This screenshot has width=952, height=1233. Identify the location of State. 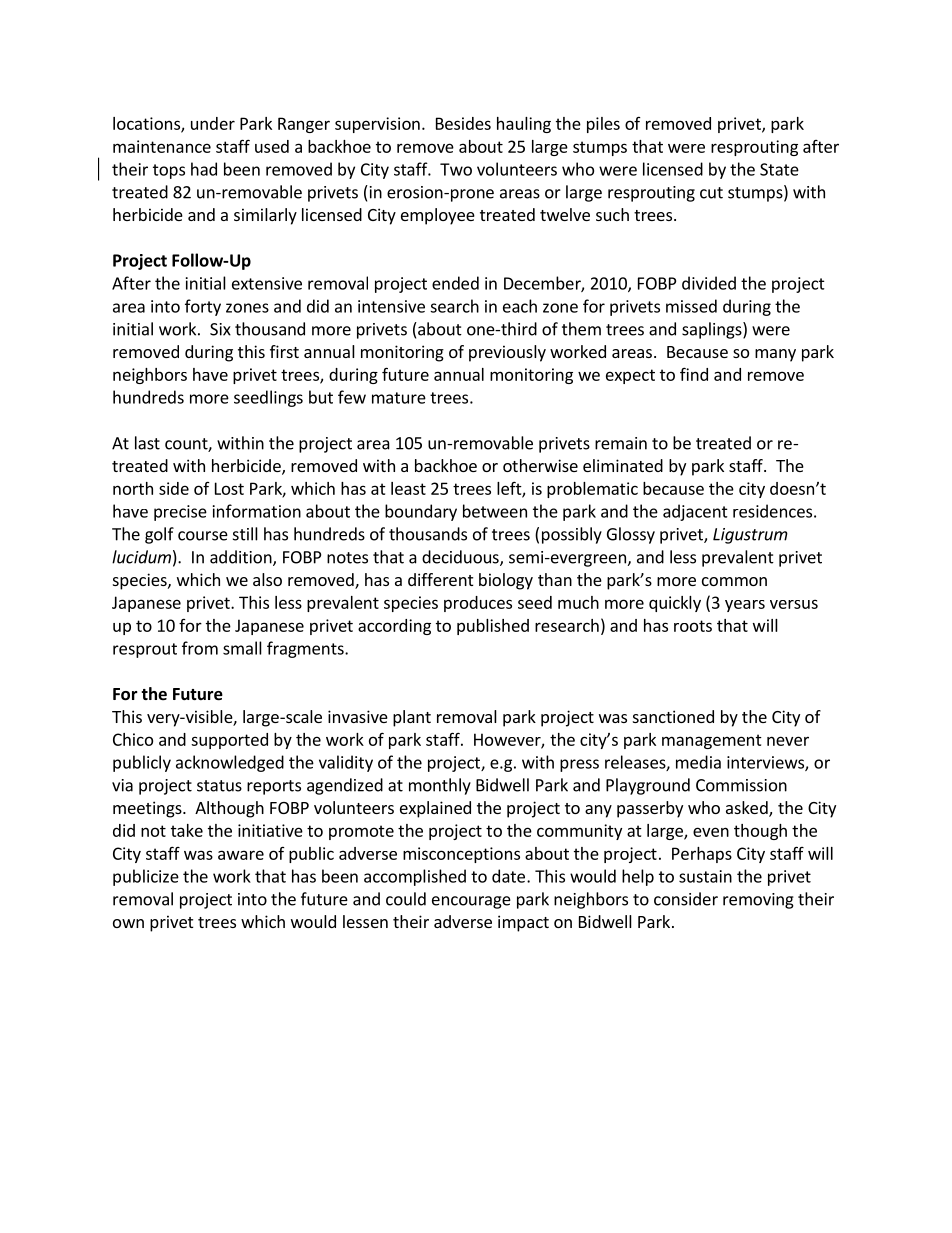
(779, 169).
